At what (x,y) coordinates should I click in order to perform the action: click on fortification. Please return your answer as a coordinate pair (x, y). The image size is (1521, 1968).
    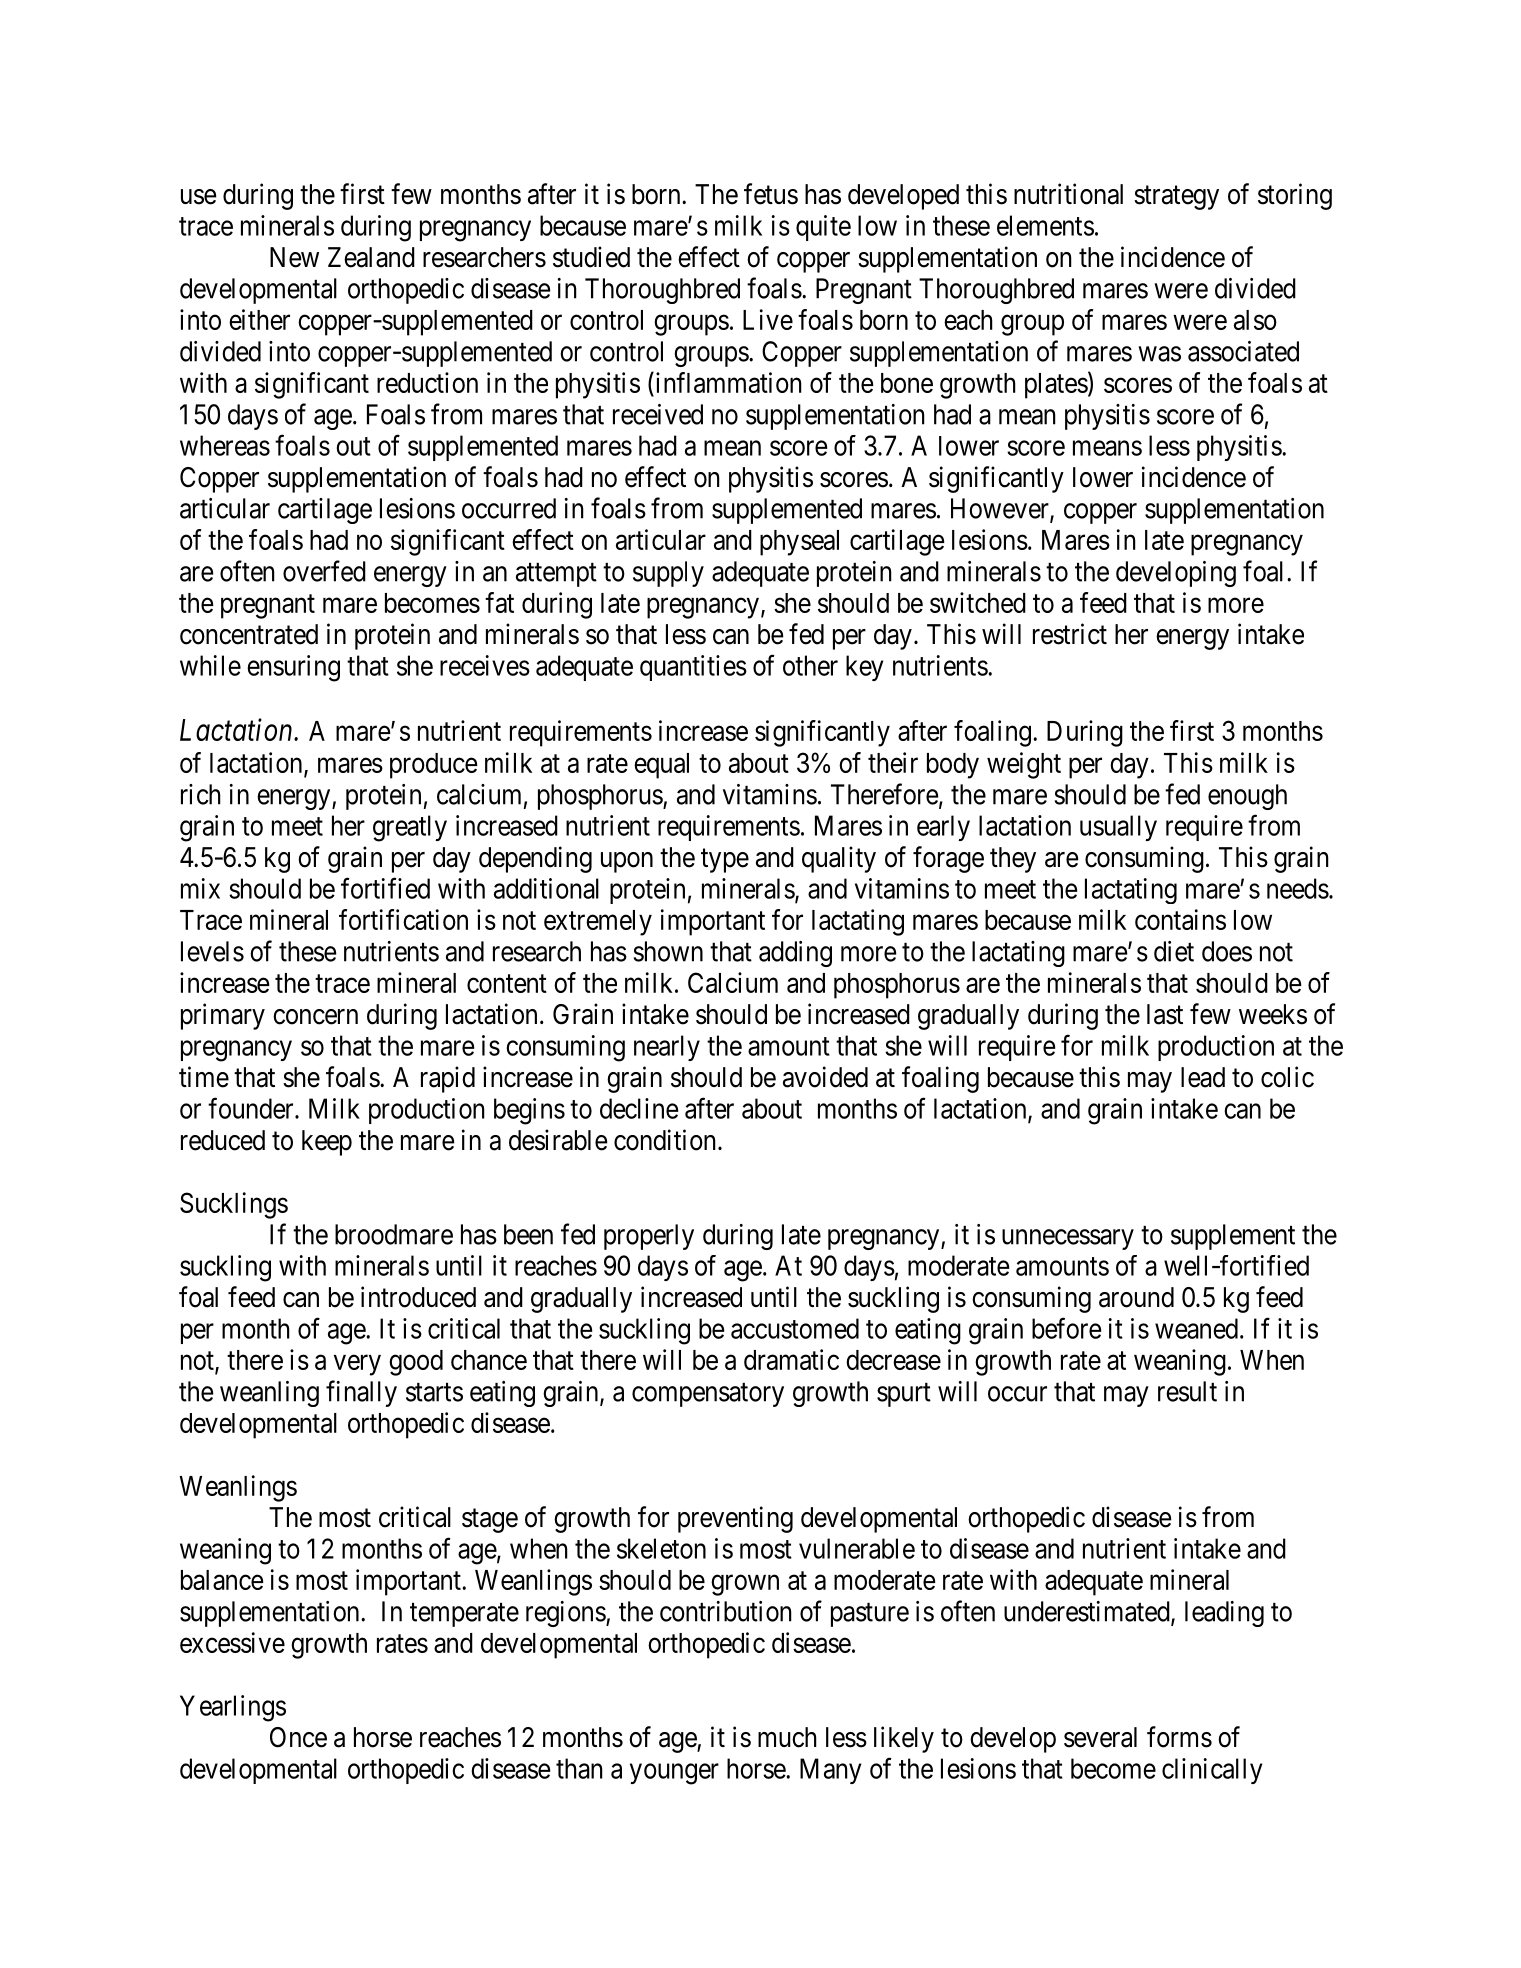
    Looking at the image, I should click on (403, 919).
